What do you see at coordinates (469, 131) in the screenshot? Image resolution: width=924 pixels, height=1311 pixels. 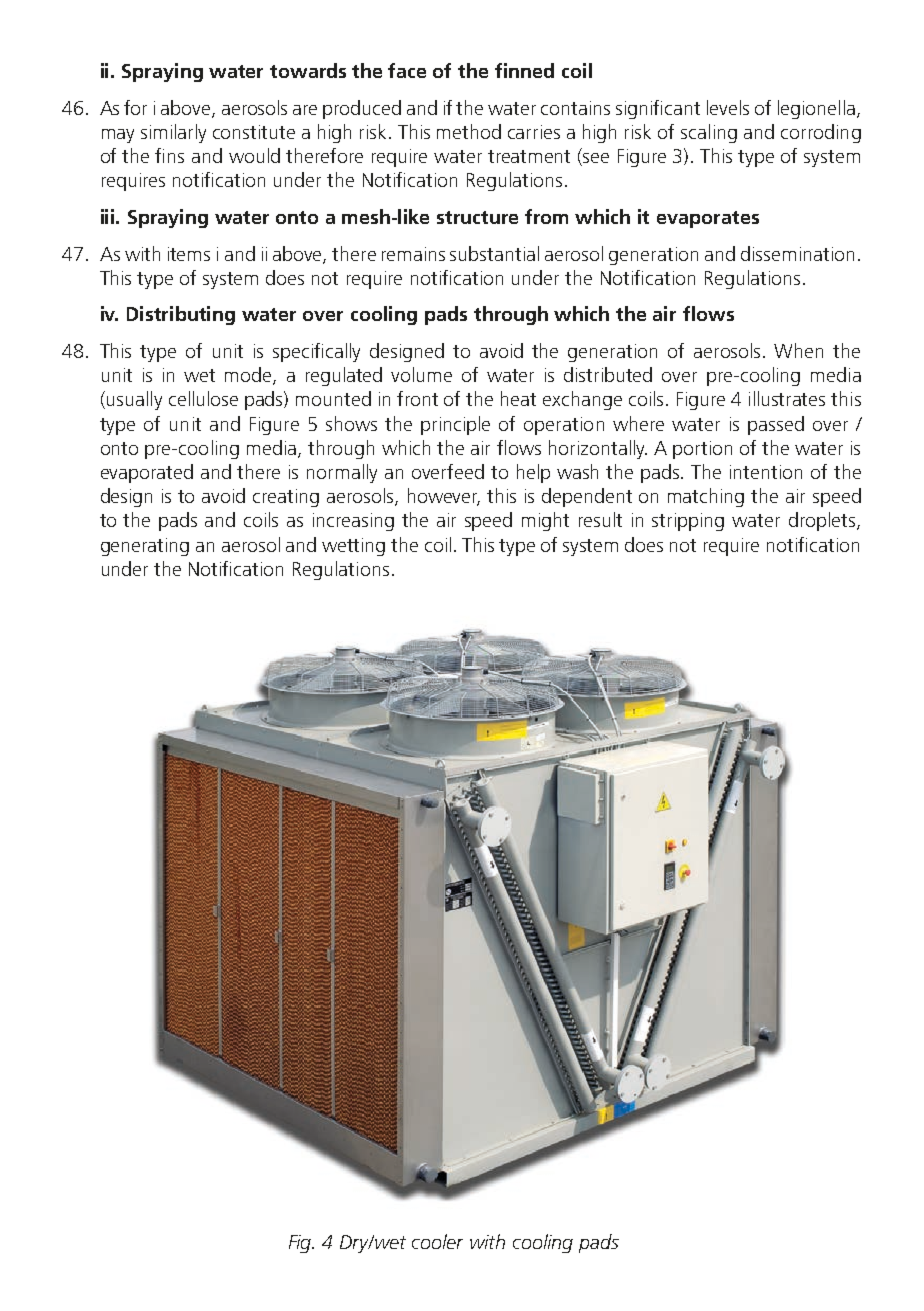 I see `method` at bounding box center [469, 131].
